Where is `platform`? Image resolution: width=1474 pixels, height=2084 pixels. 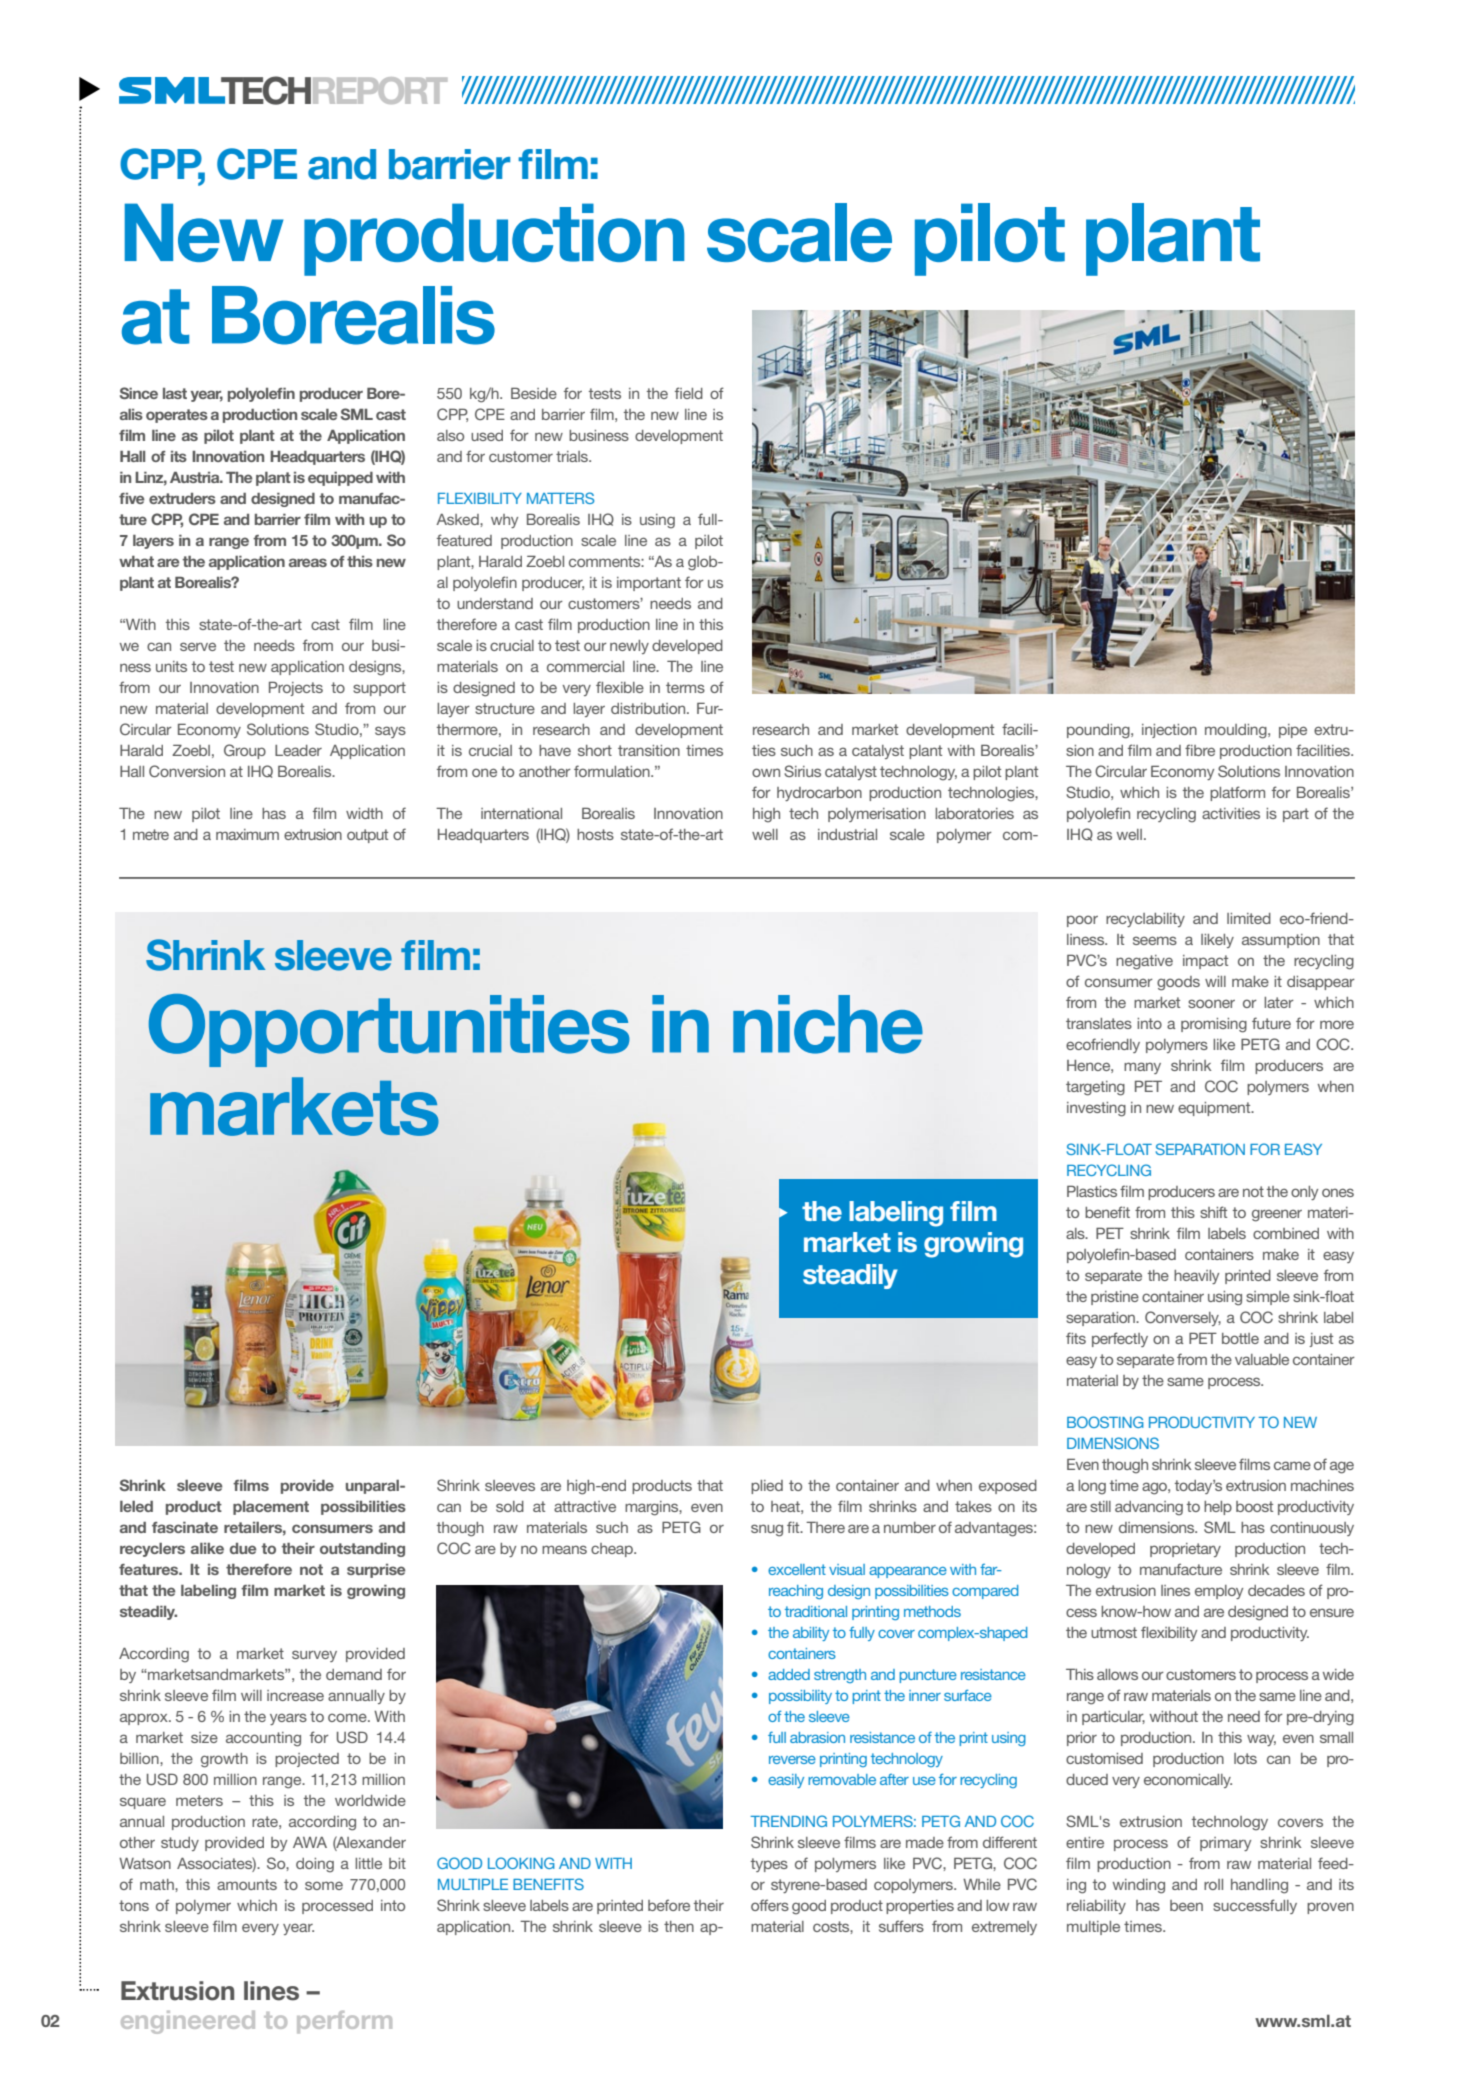 platform is located at coordinates (1237, 793).
